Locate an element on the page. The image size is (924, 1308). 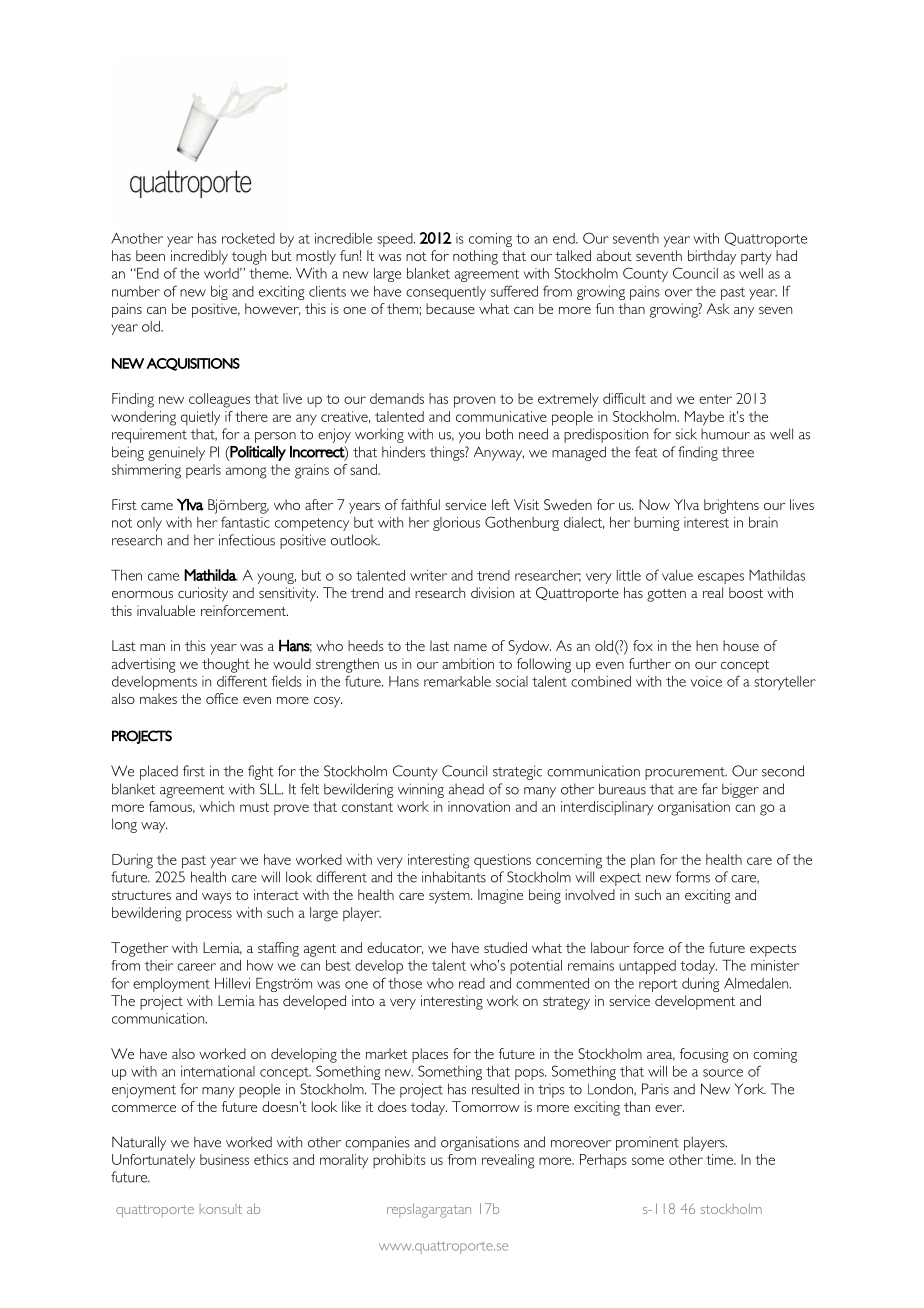
time is located at coordinates (720, 1159).
